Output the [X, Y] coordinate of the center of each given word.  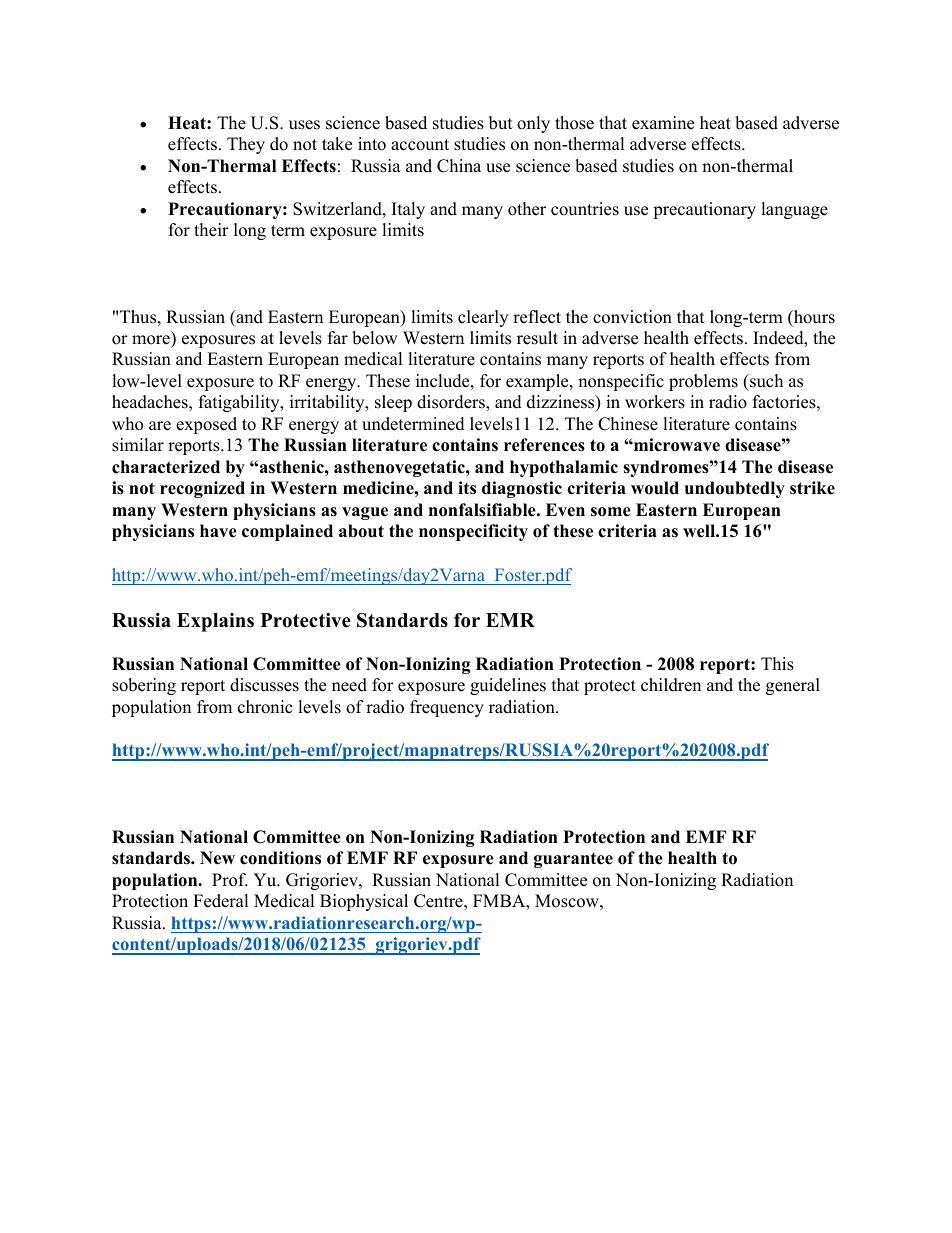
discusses [264, 685]
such [765, 381]
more [151, 340]
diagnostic [522, 489]
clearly [483, 318]
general [793, 686]
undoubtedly [735, 489]
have [218, 531]
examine [663, 123]
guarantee [573, 860]
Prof [230, 880]
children [671, 685]
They [246, 145]
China [459, 166]
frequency [447, 708]
